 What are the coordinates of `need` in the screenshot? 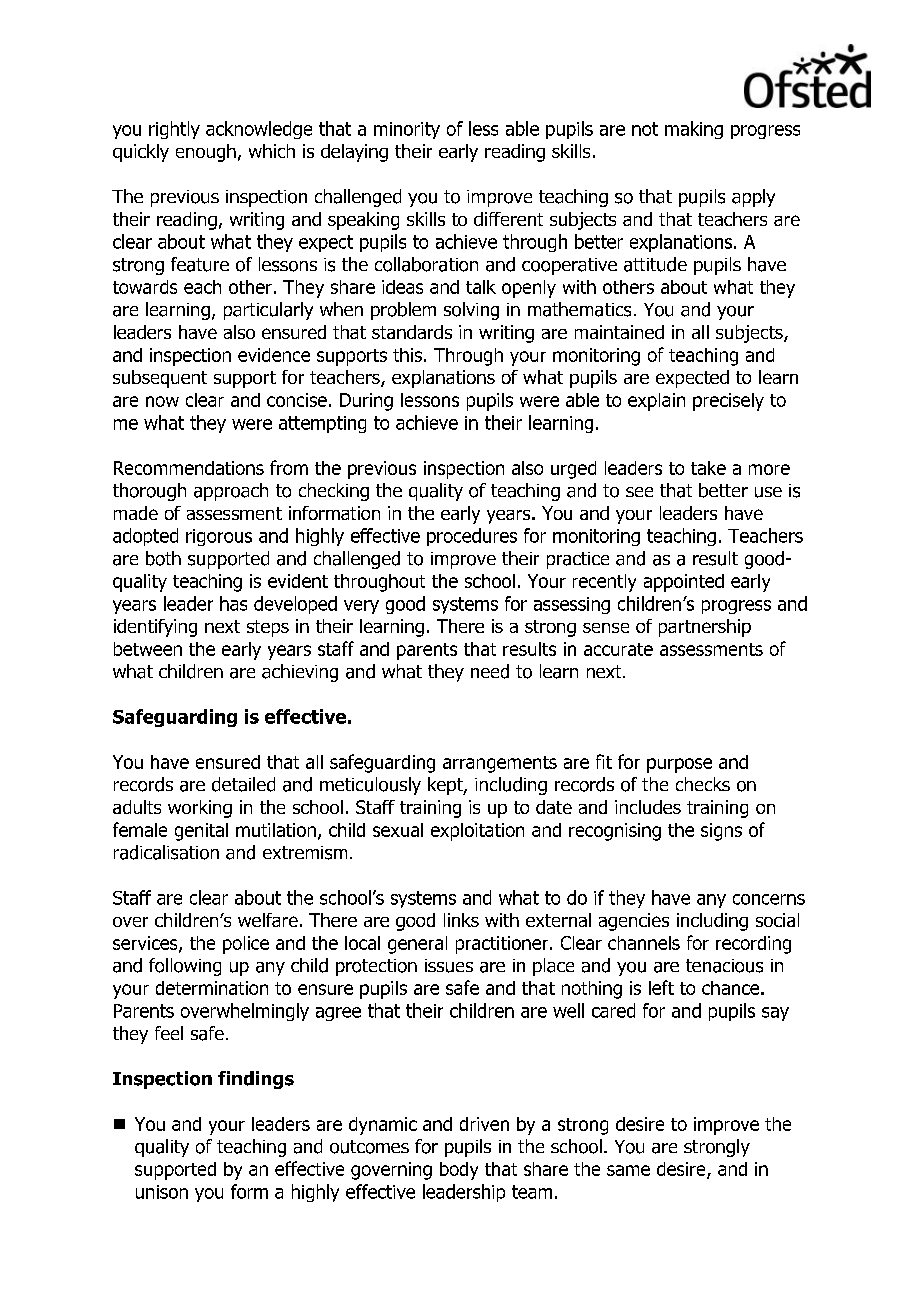 It's located at (490, 671).
